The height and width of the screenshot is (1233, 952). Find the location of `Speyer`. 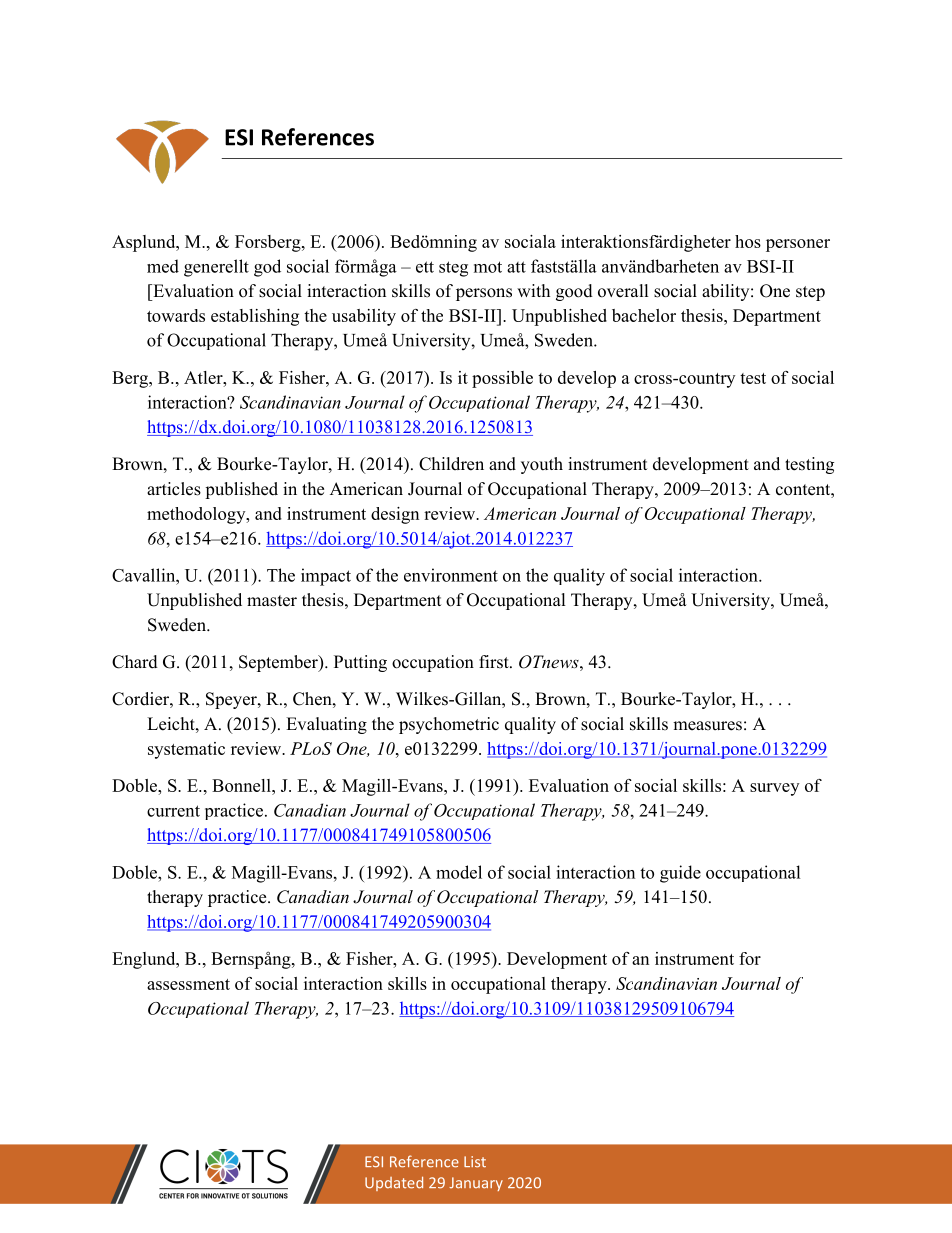

Speyer is located at coordinates (232, 700).
